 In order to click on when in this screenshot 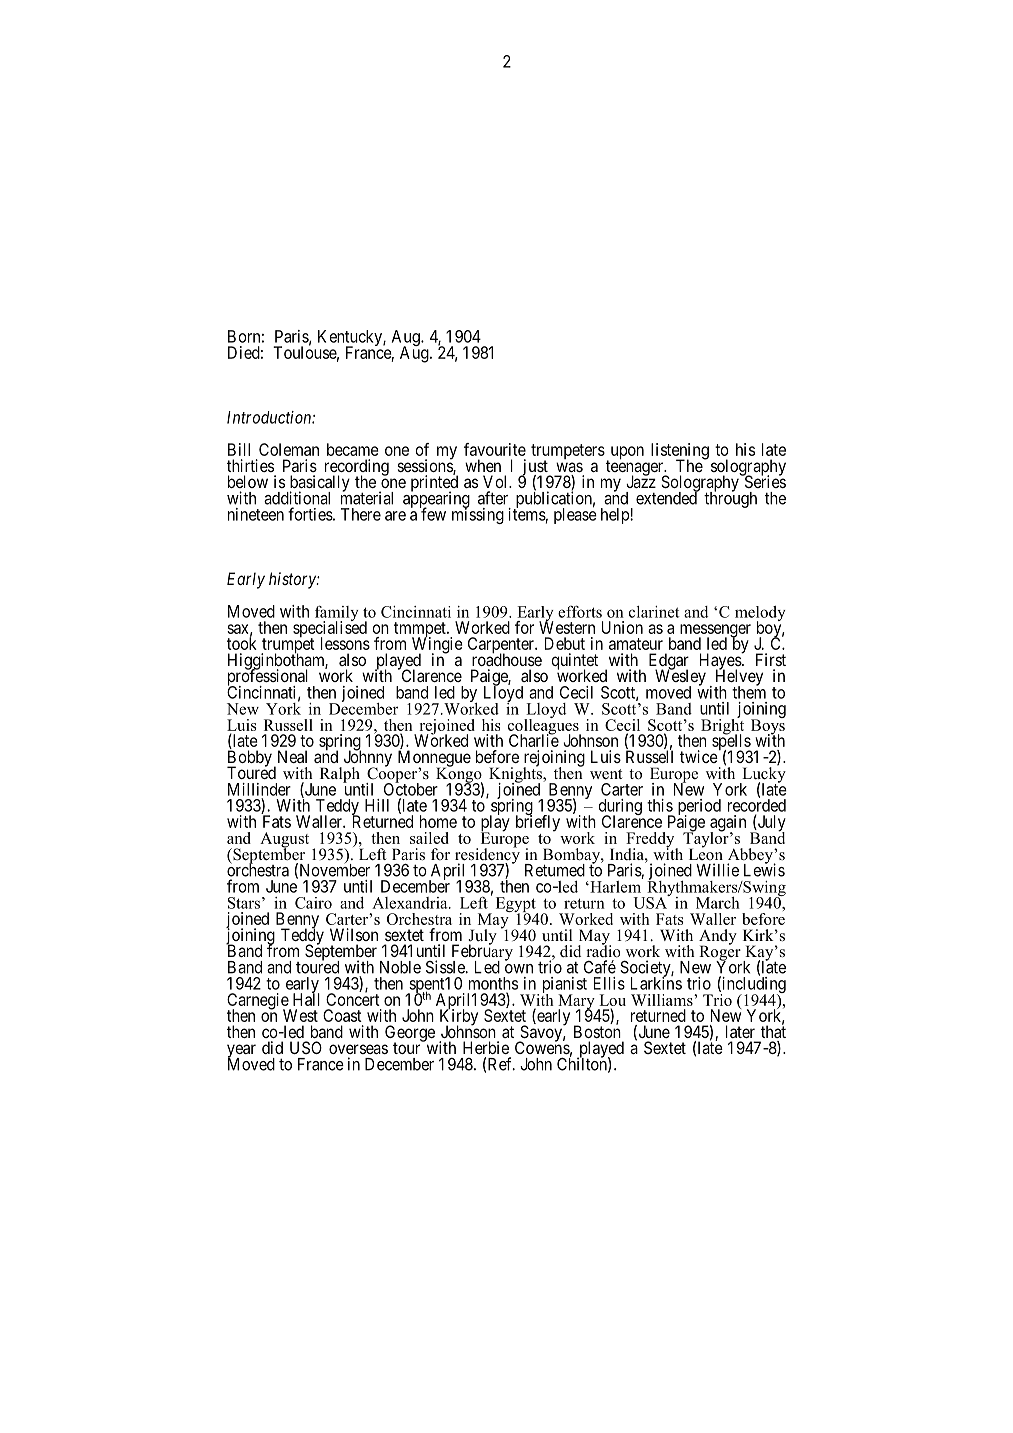, I will do `click(483, 465)`.
